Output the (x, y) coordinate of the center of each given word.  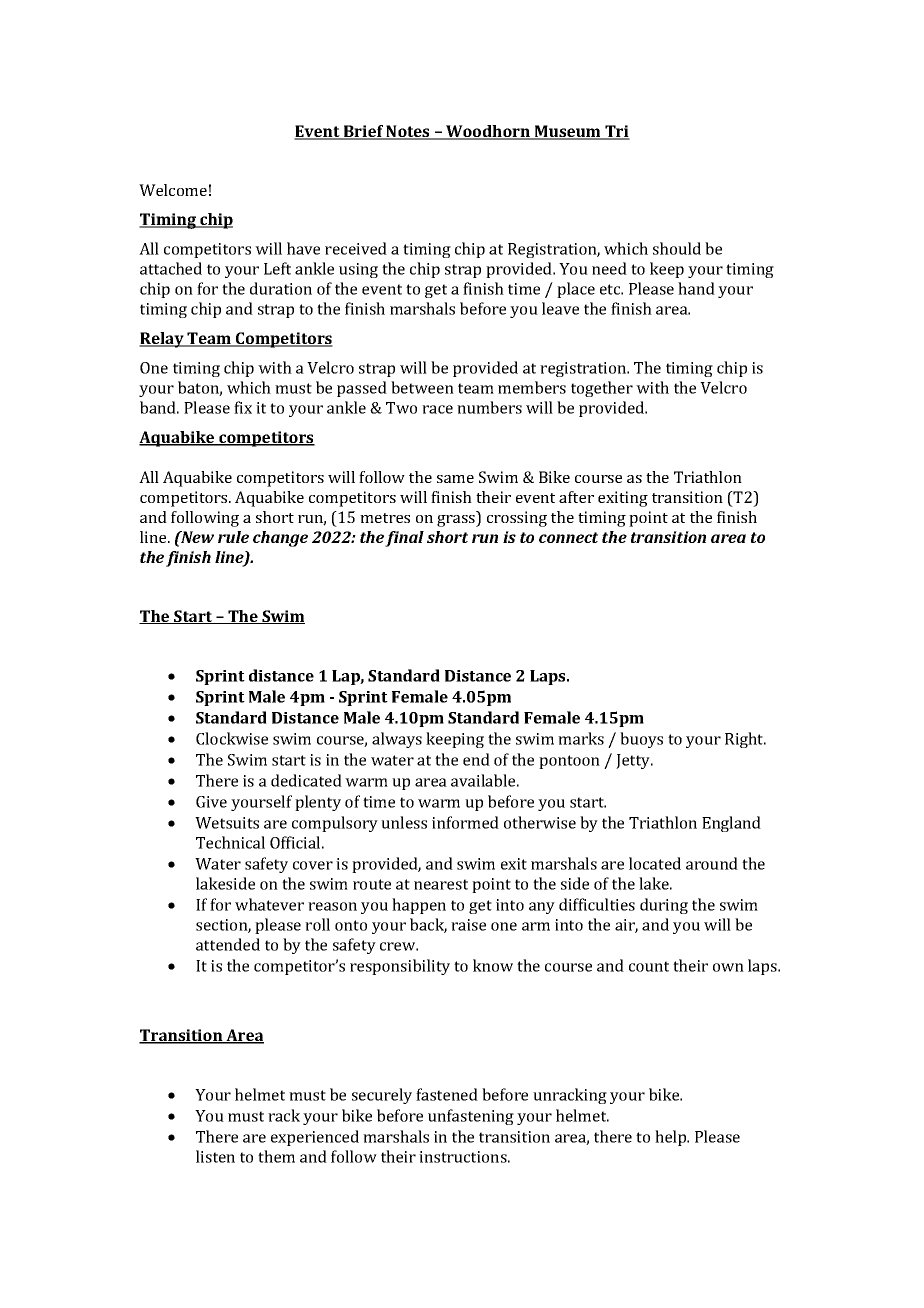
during (664, 906)
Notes (408, 132)
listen (215, 1156)
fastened (447, 1094)
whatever (269, 904)
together (602, 389)
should (677, 248)
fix (243, 407)
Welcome (173, 190)
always (397, 740)
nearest (441, 884)
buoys (641, 740)
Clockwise (232, 738)
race (437, 409)
